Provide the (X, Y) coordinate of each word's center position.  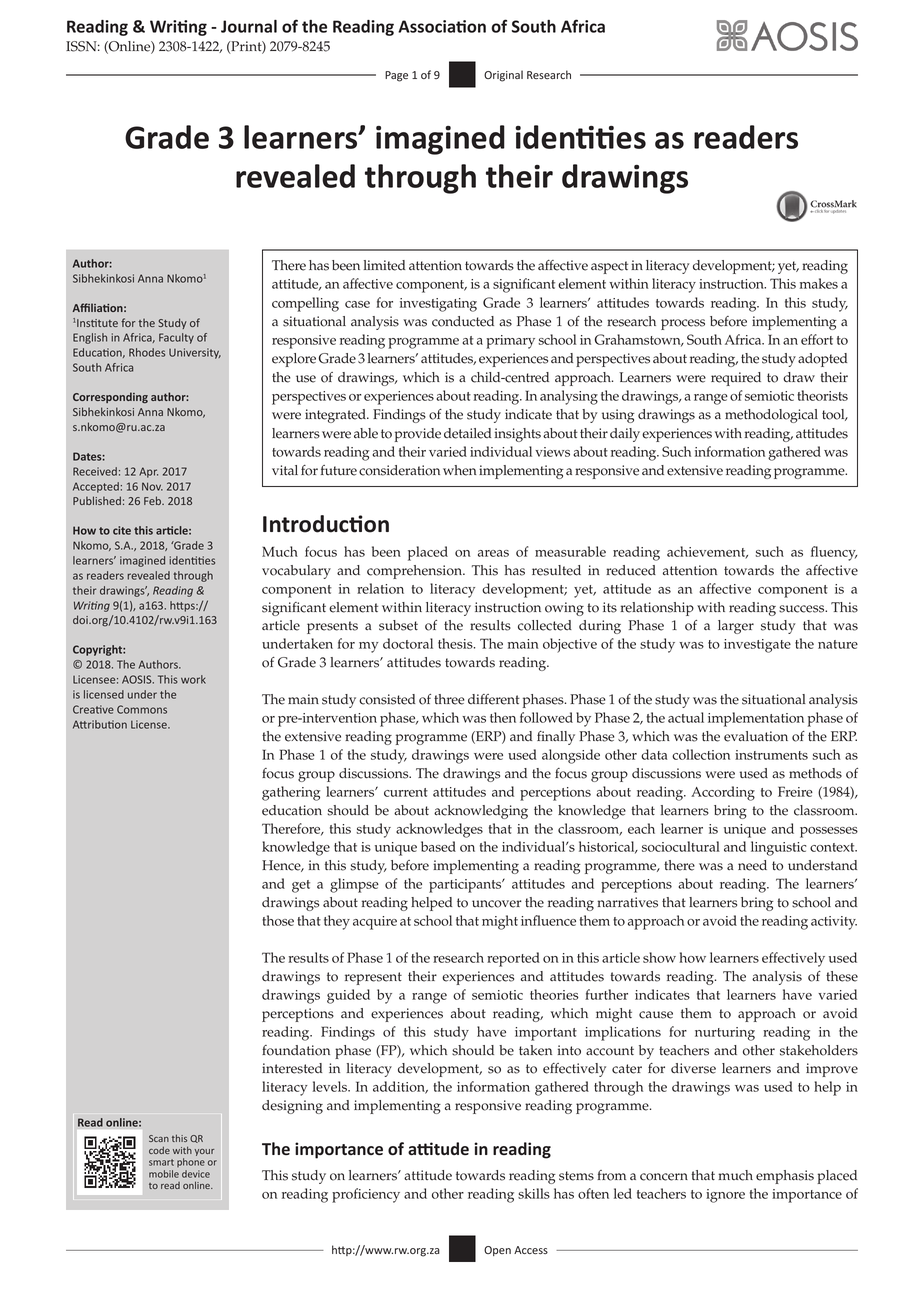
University (195, 353)
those (278, 920)
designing (292, 1107)
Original (503, 76)
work (193, 679)
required (736, 379)
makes (819, 283)
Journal (249, 26)
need (752, 865)
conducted (463, 321)
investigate (757, 646)
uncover (497, 904)
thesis (456, 643)
